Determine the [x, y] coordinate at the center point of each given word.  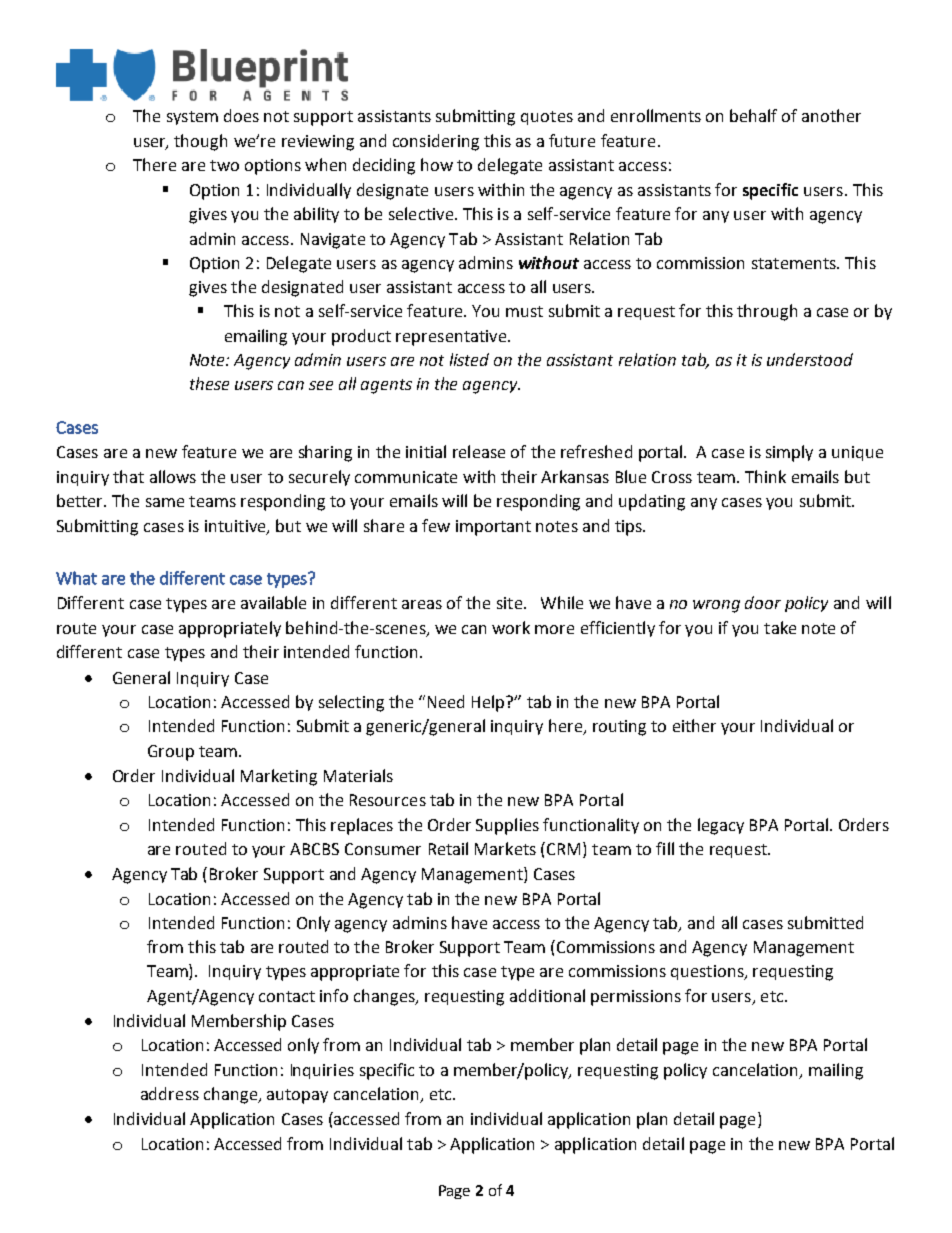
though [200, 142]
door [763, 602]
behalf [753, 115]
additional [547, 995]
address [170, 1093]
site [509, 603]
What [76, 578]
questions [708, 972]
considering [436, 142]
